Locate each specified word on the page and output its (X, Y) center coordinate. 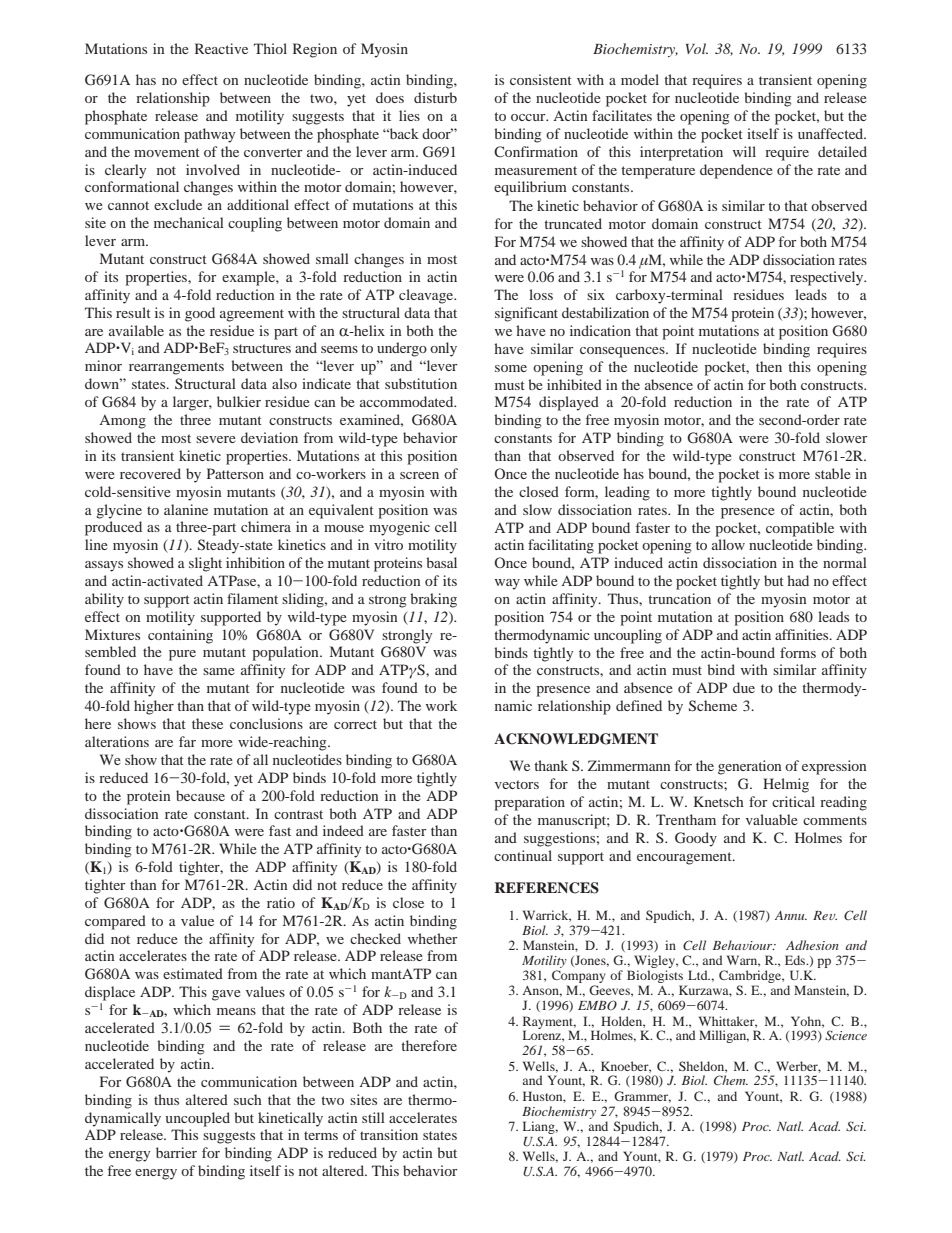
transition (389, 1134)
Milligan (724, 1036)
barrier (176, 1152)
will (744, 151)
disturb (435, 97)
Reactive (221, 48)
